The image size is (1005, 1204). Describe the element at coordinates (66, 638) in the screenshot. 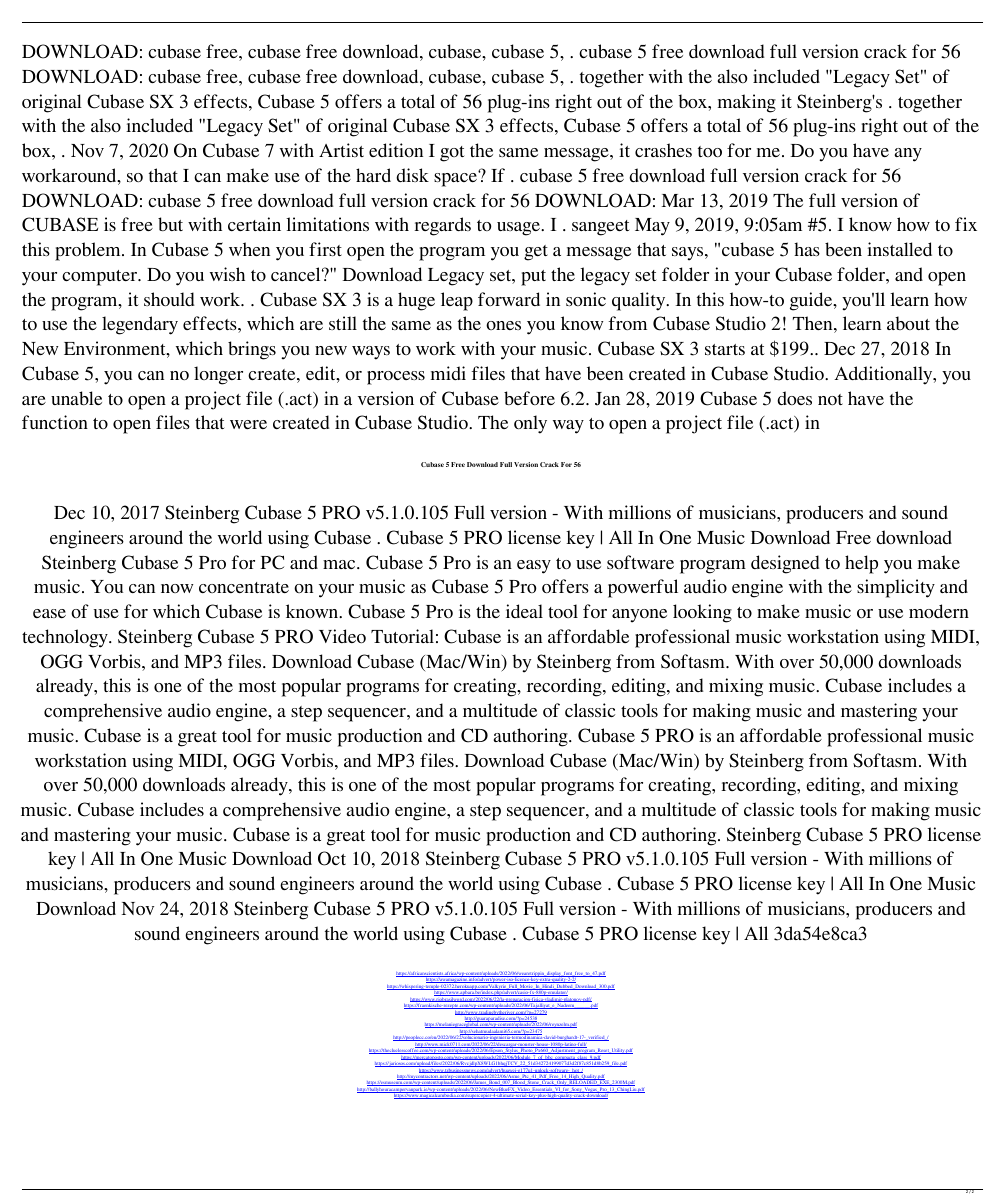

I see `technology` at that location.
